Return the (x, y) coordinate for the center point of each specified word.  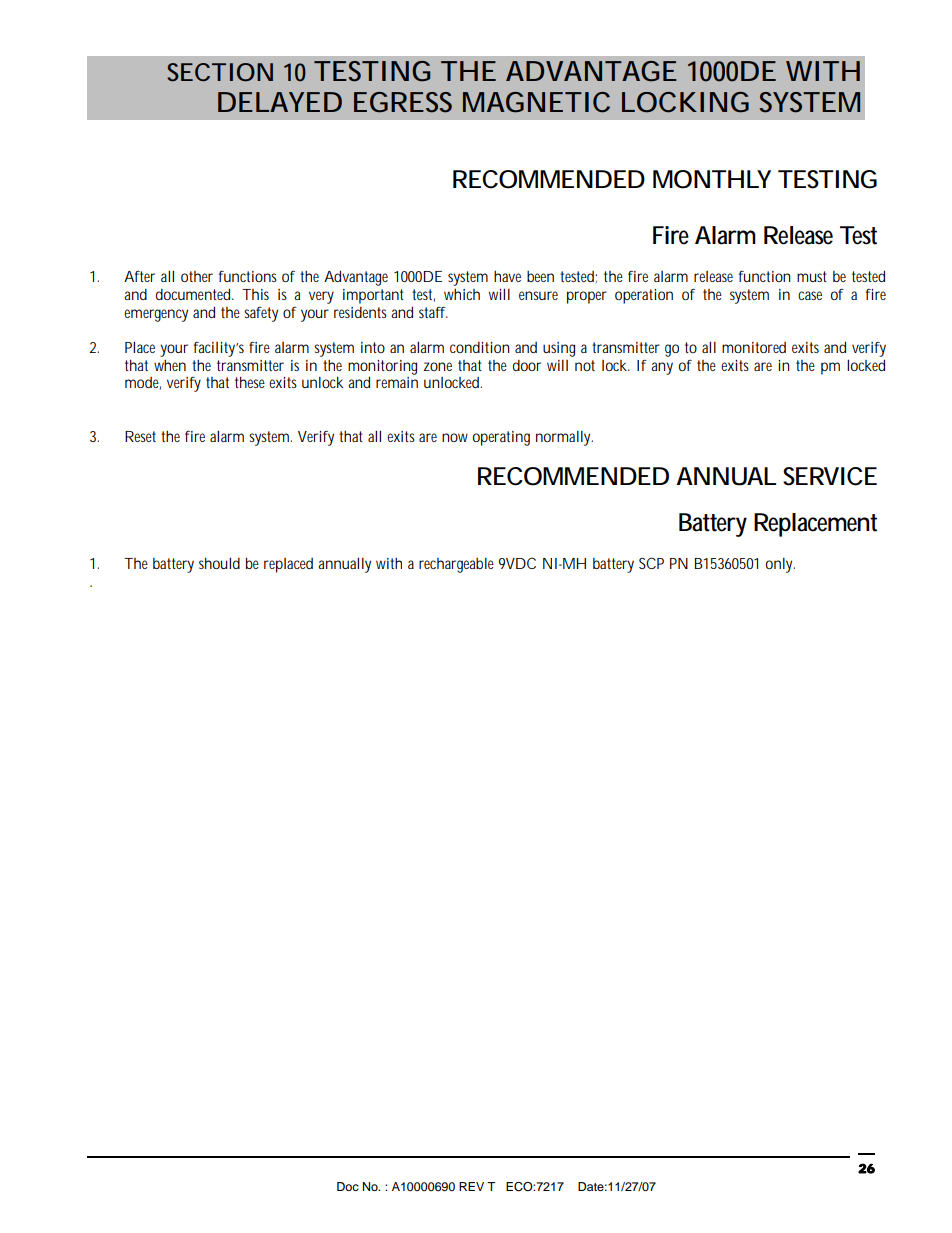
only (780, 565)
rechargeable (456, 565)
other (197, 276)
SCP (651, 563)
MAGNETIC (536, 102)
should (219, 563)
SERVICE (830, 476)
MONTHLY (712, 179)
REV (471, 1186)
